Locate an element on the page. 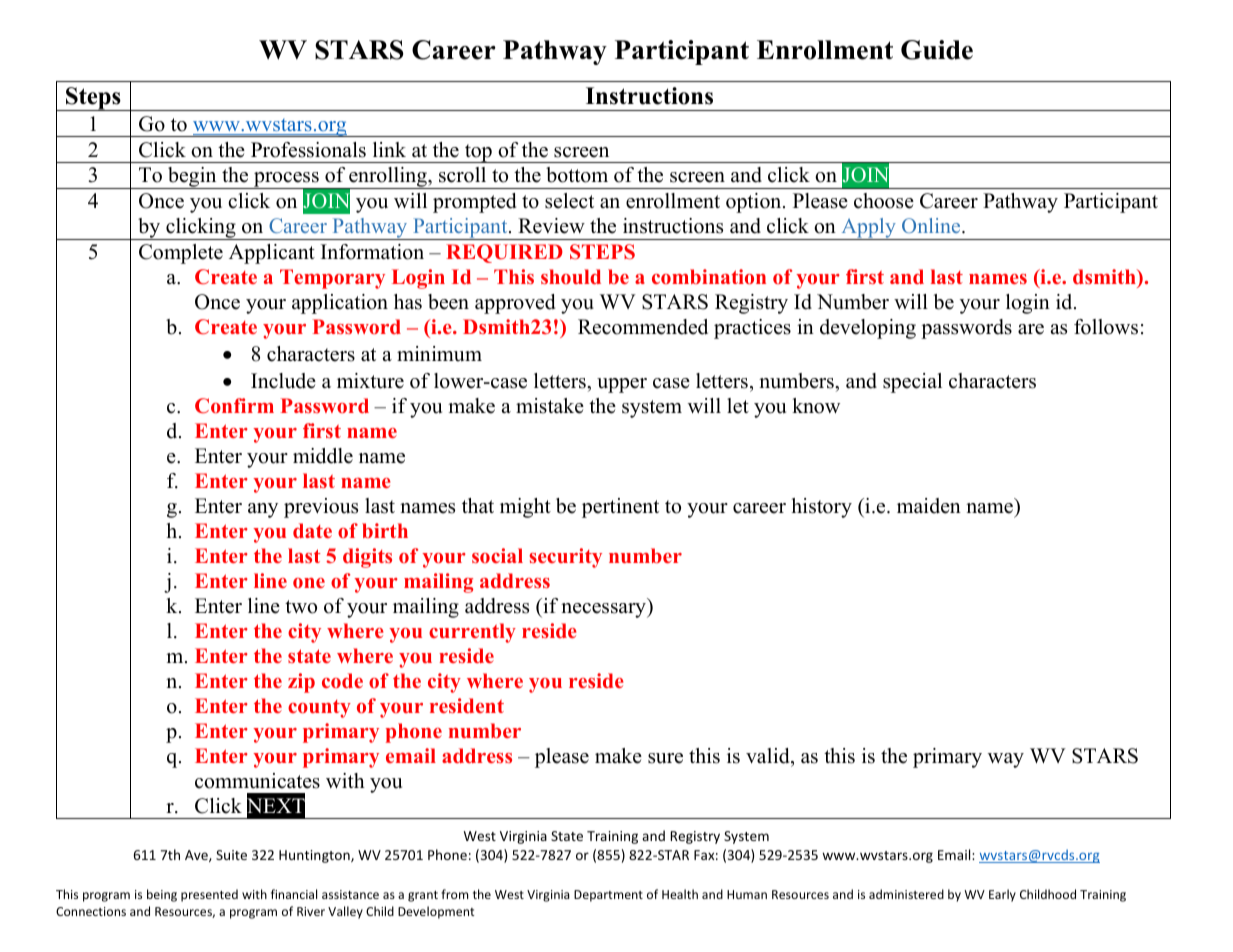 The height and width of the document is (952, 1233). special is located at coordinates (912, 383).
